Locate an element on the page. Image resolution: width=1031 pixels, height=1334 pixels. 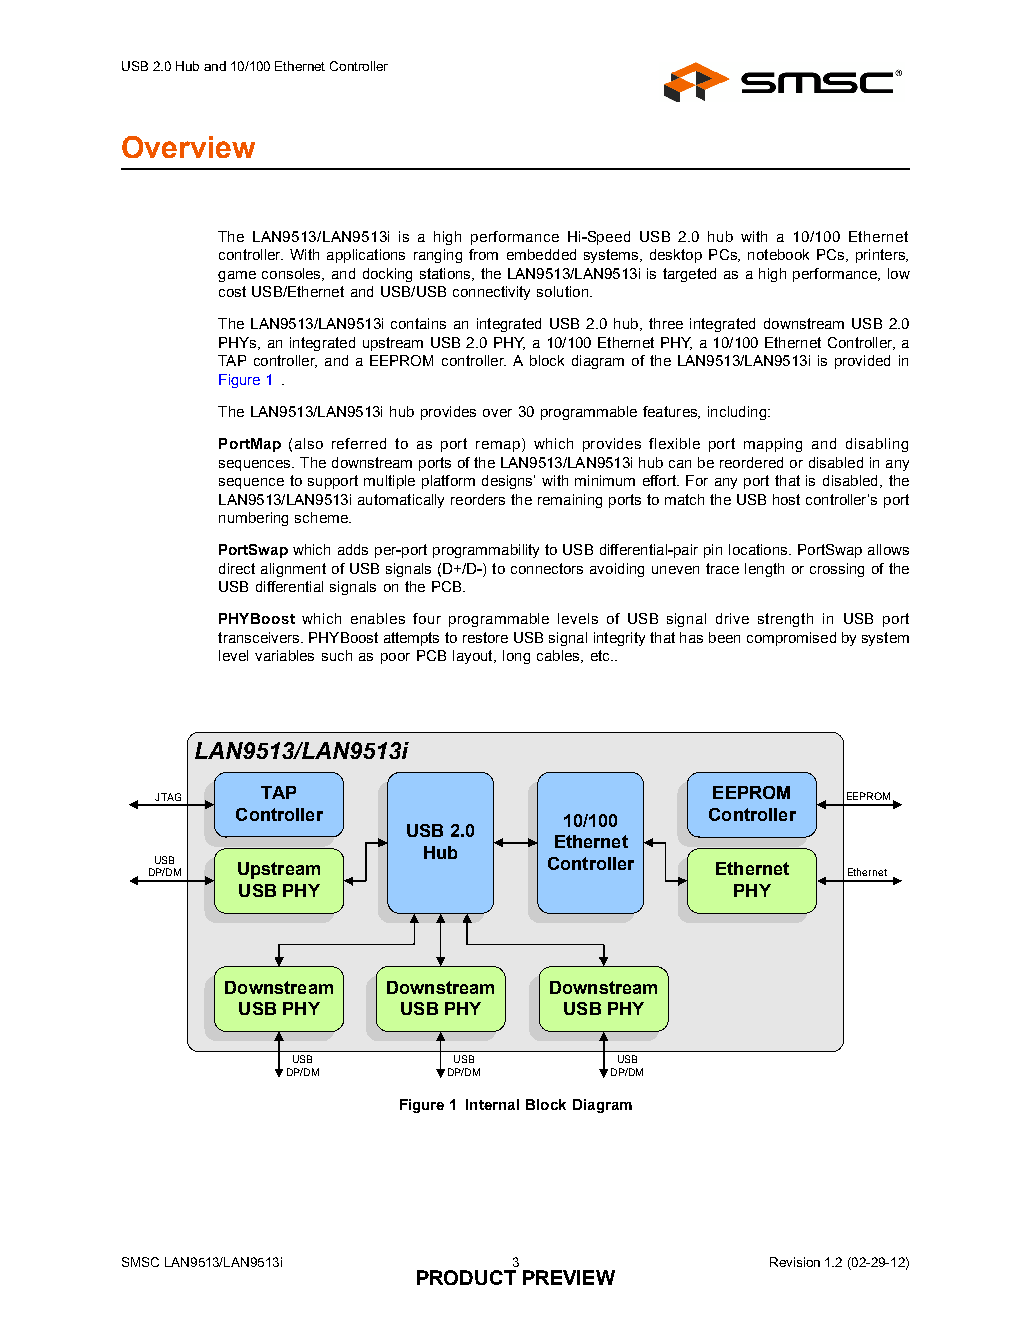
PRODUCT is located at coordinates (466, 1277).
